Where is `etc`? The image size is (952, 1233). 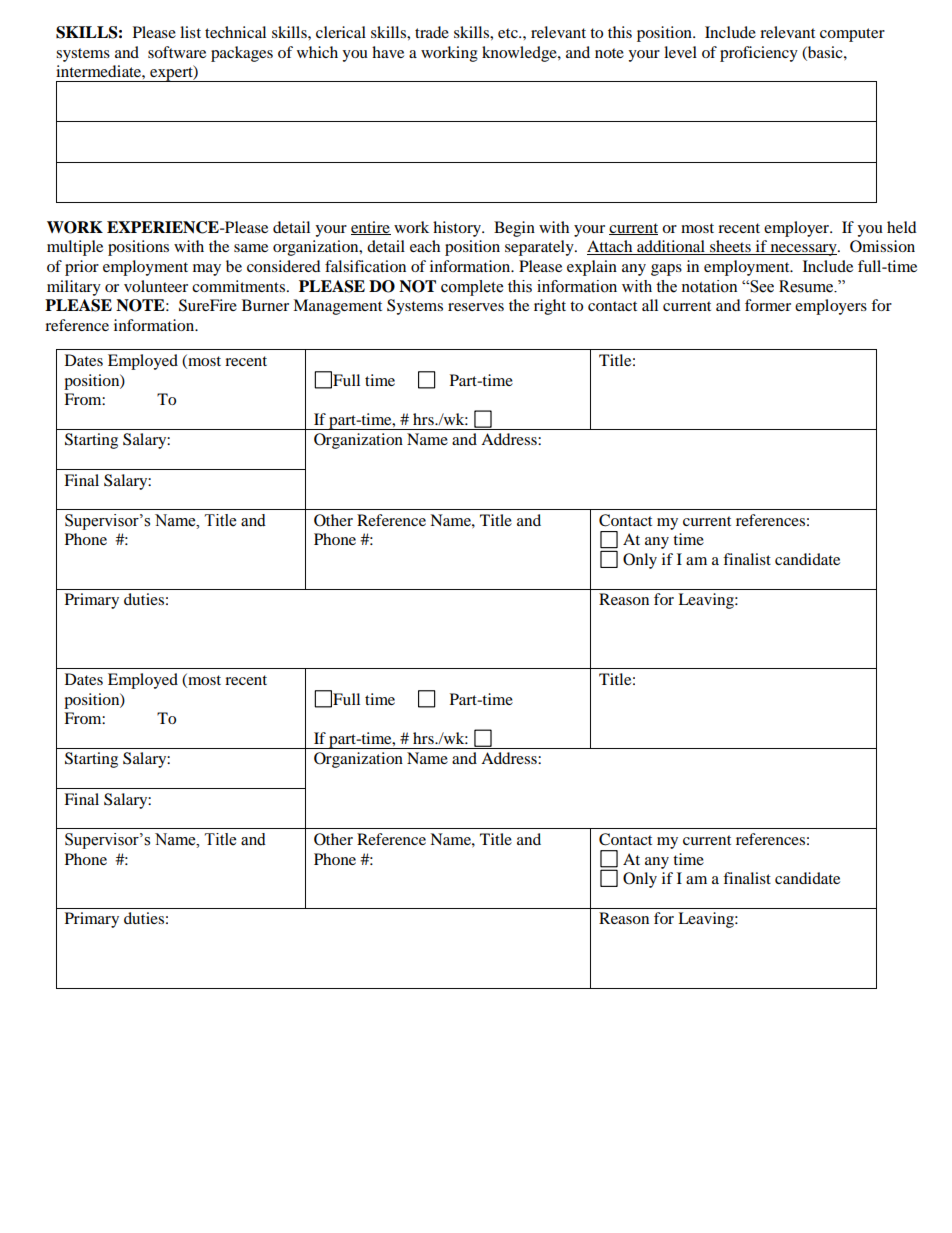 etc is located at coordinates (509, 33).
